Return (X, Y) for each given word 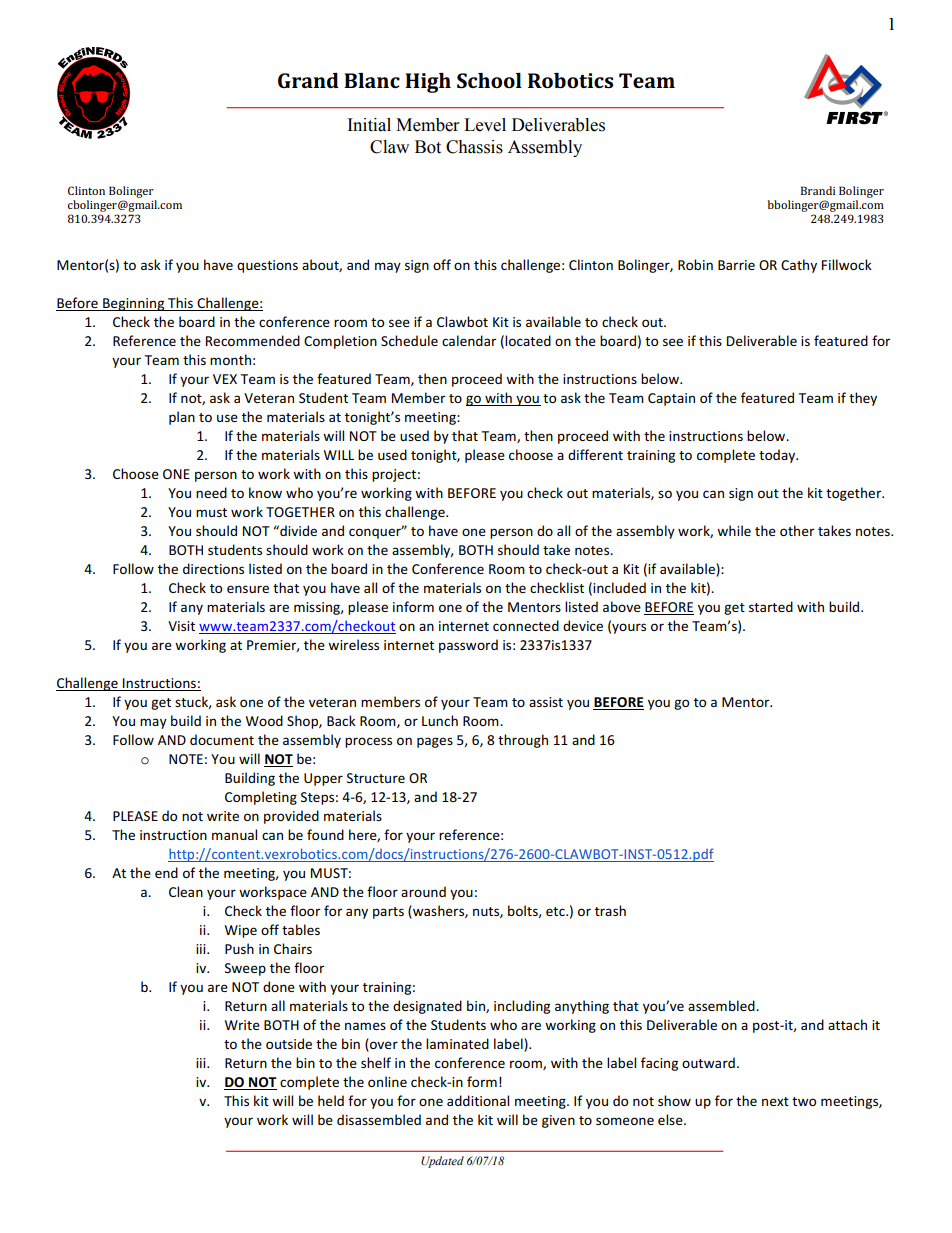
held (331, 1100)
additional (478, 1100)
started (771, 606)
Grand (308, 80)
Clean (186, 891)
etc (556, 911)
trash (610, 910)
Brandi (818, 190)
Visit (181, 626)
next (775, 1101)
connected (526, 625)
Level (485, 125)
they (863, 399)
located (528, 340)
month (230, 359)
